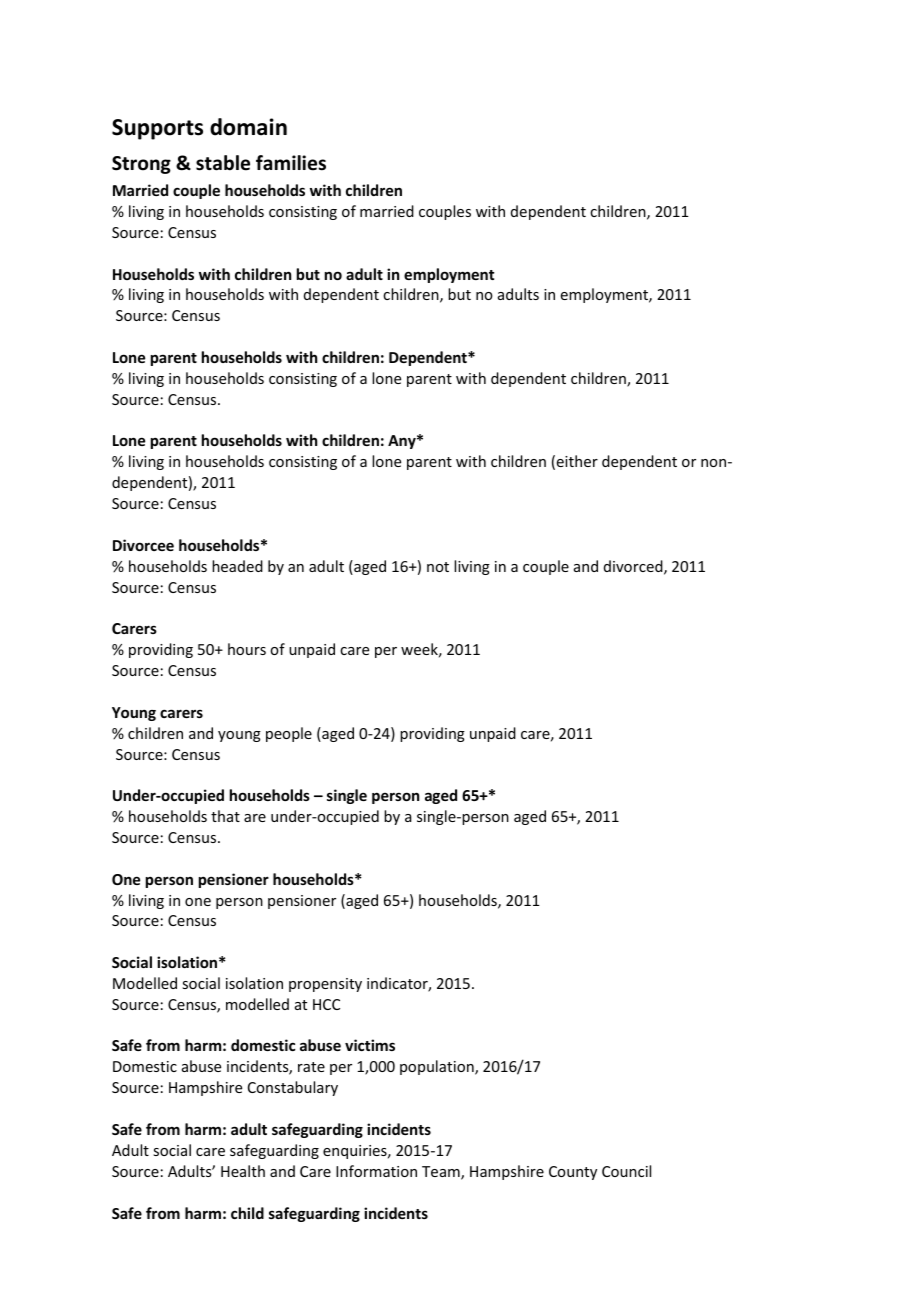 This page has height=1308, width=924. Describe the element at coordinates (243, 1171) in the page. I see `Health` at that location.
